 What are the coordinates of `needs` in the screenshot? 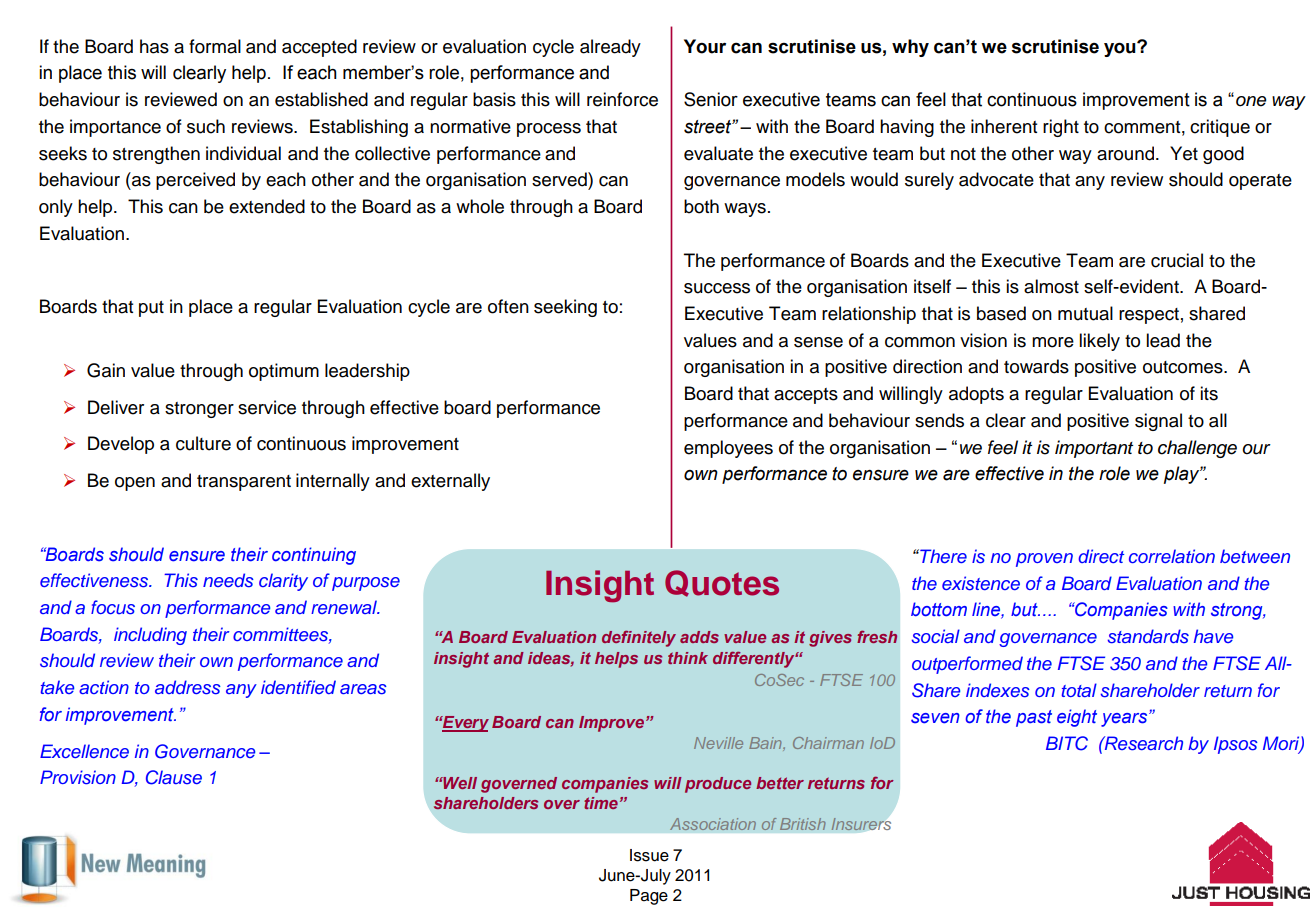 It's located at (228, 580).
